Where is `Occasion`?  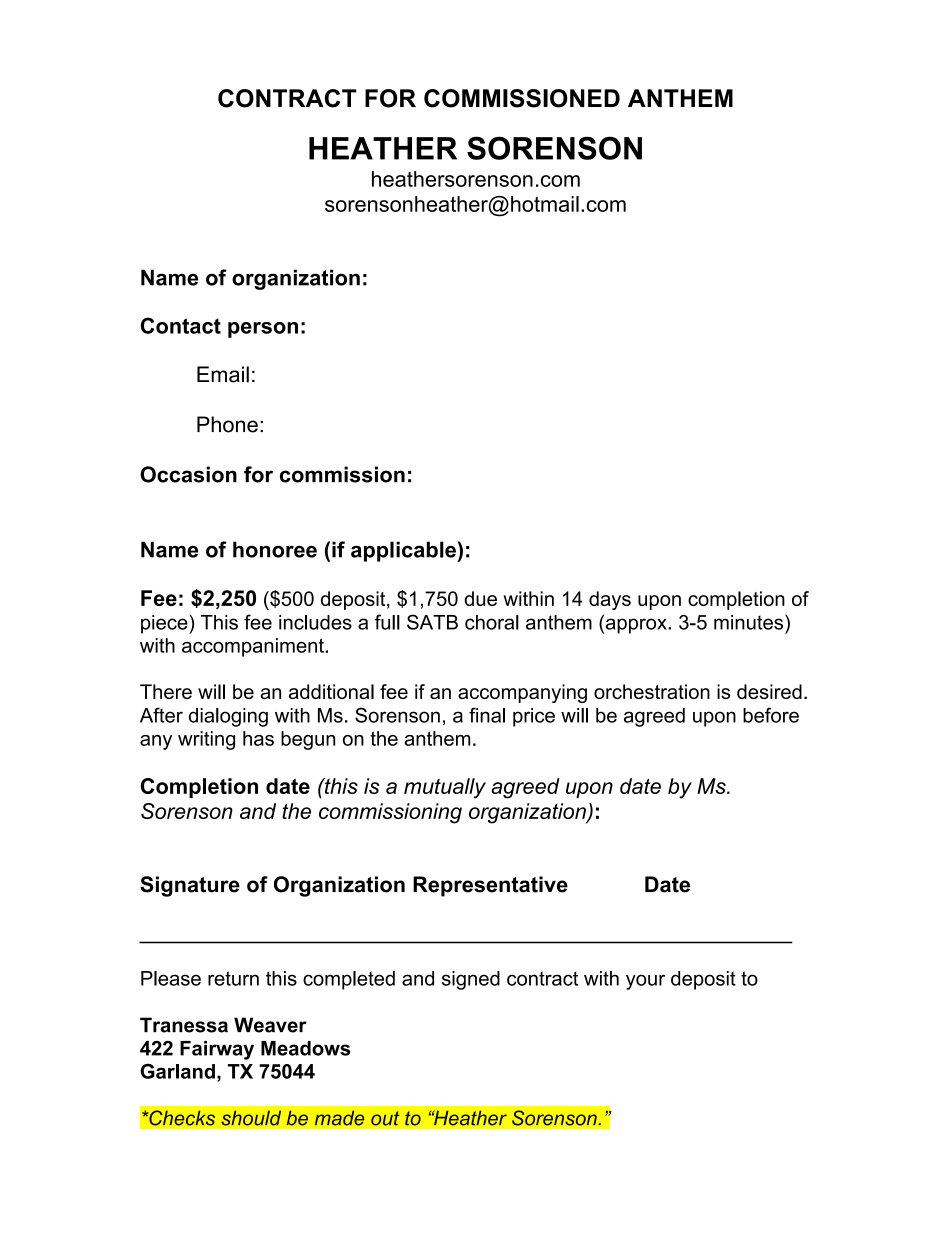 Occasion is located at coordinates (188, 474).
